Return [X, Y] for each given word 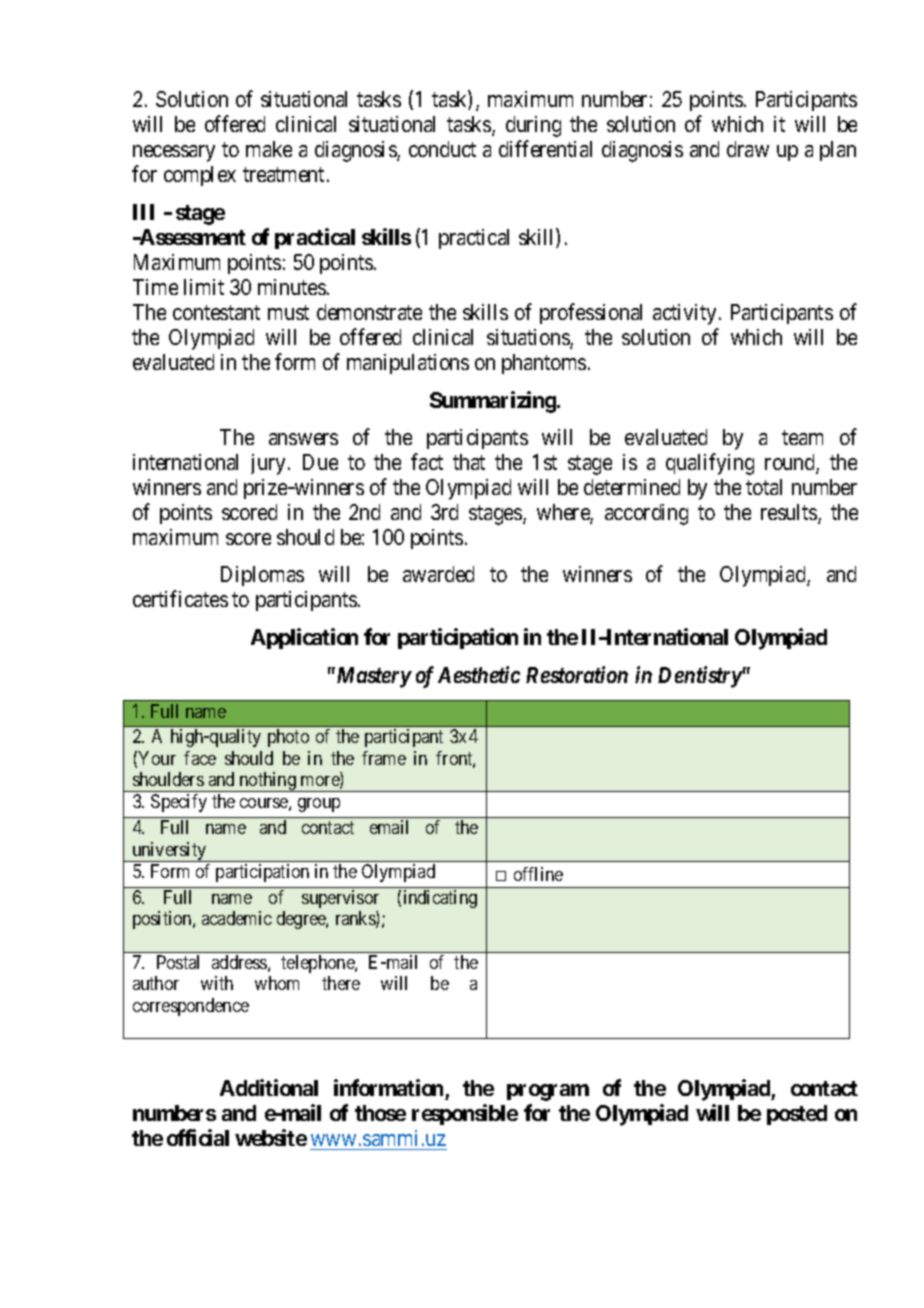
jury [270, 464]
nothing [267, 782]
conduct [442, 149]
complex [200, 176]
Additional [269, 1087]
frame [384, 758]
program [548, 1092]
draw [748, 149]
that [469, 462]
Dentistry [700, 677]
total [764, 487]
